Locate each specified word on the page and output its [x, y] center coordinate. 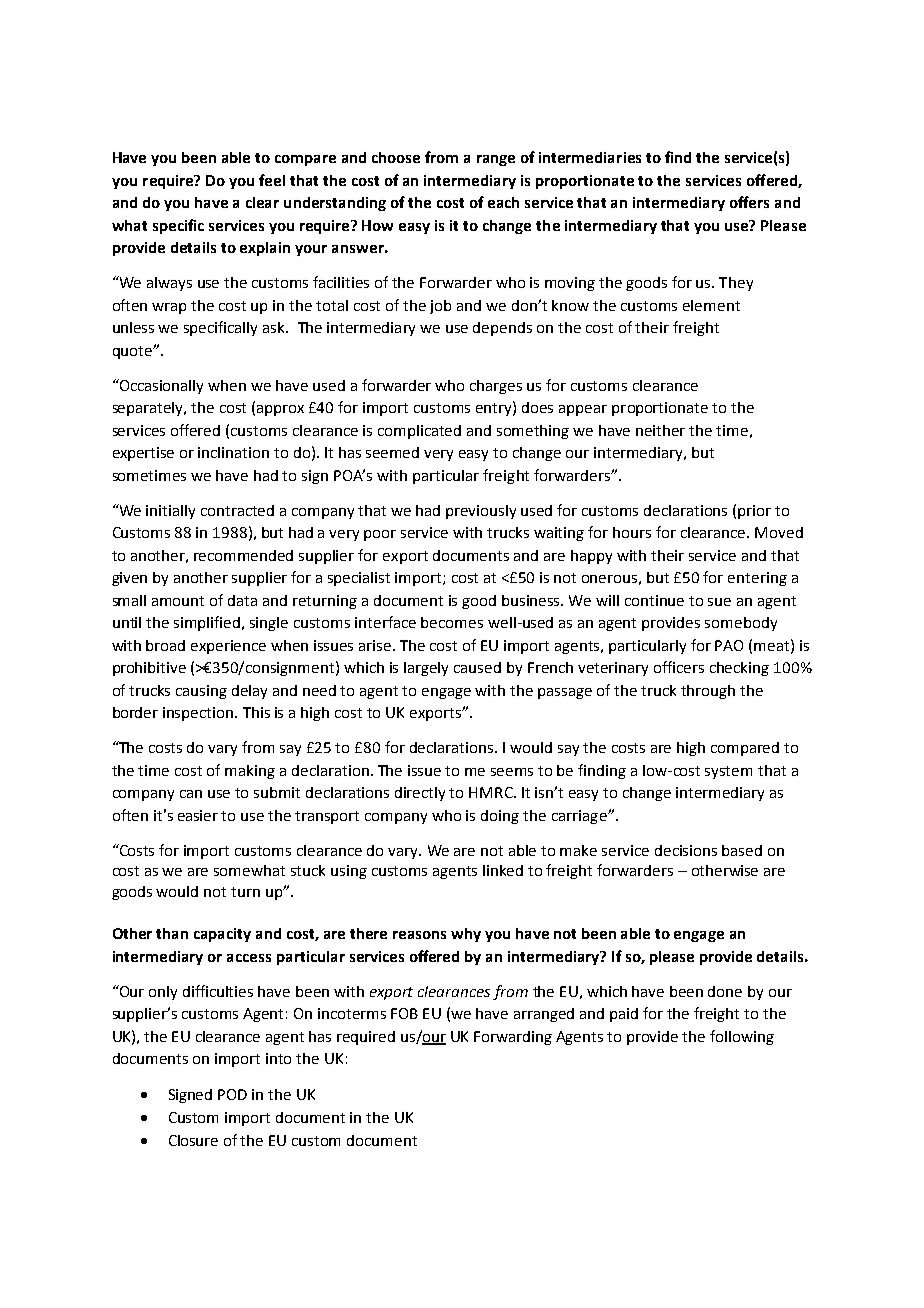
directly [420, 794]
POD [232, 1094]
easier [198, 815]
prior [754, 512]
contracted [237, 510]
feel [272, 180]
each [503, 202]
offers [749, 202]
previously [481, 512]
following [742, 1037]
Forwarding [513, 1038]
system [728, 772]
